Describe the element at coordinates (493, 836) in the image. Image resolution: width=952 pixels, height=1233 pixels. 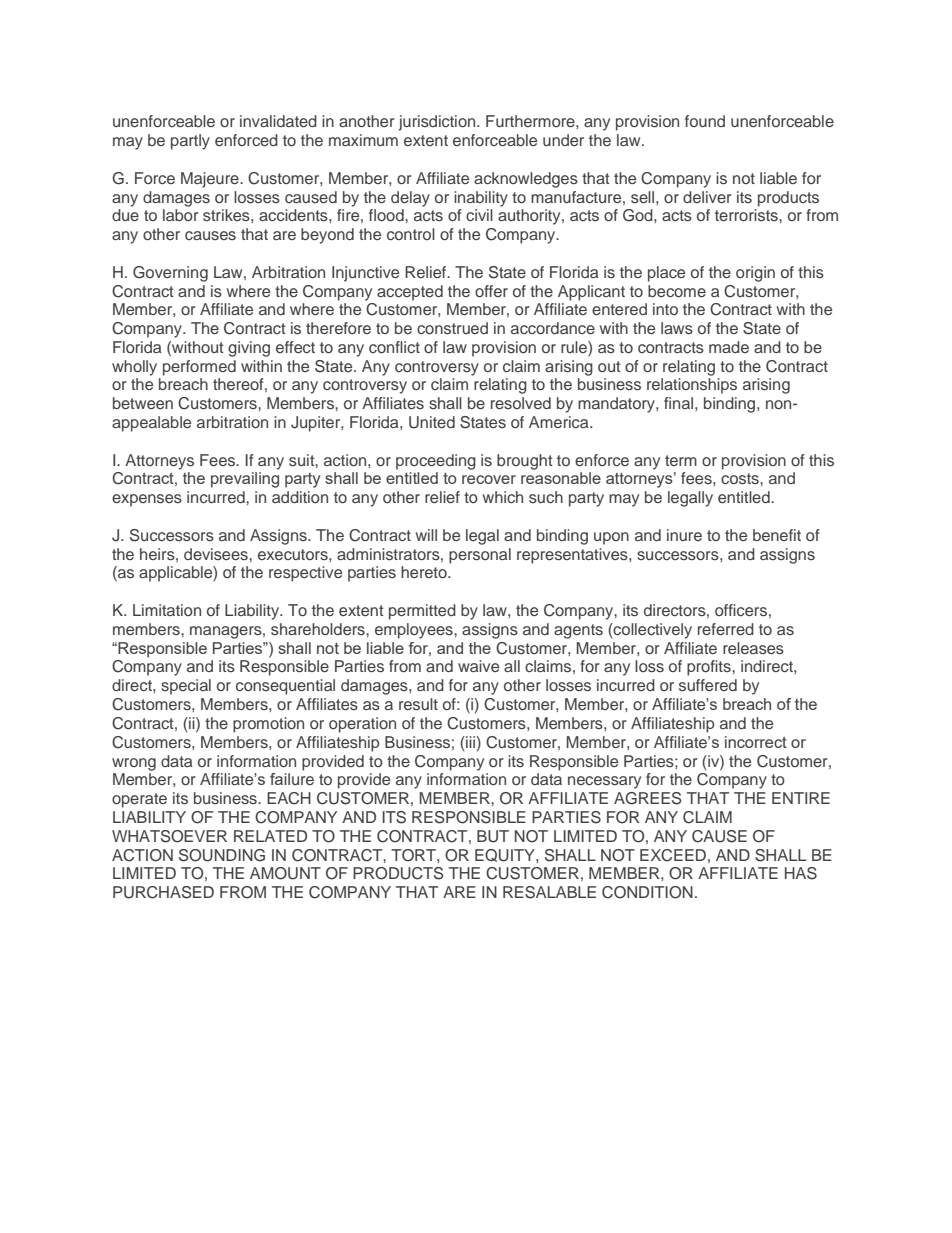
I see `BUT` at that location.
